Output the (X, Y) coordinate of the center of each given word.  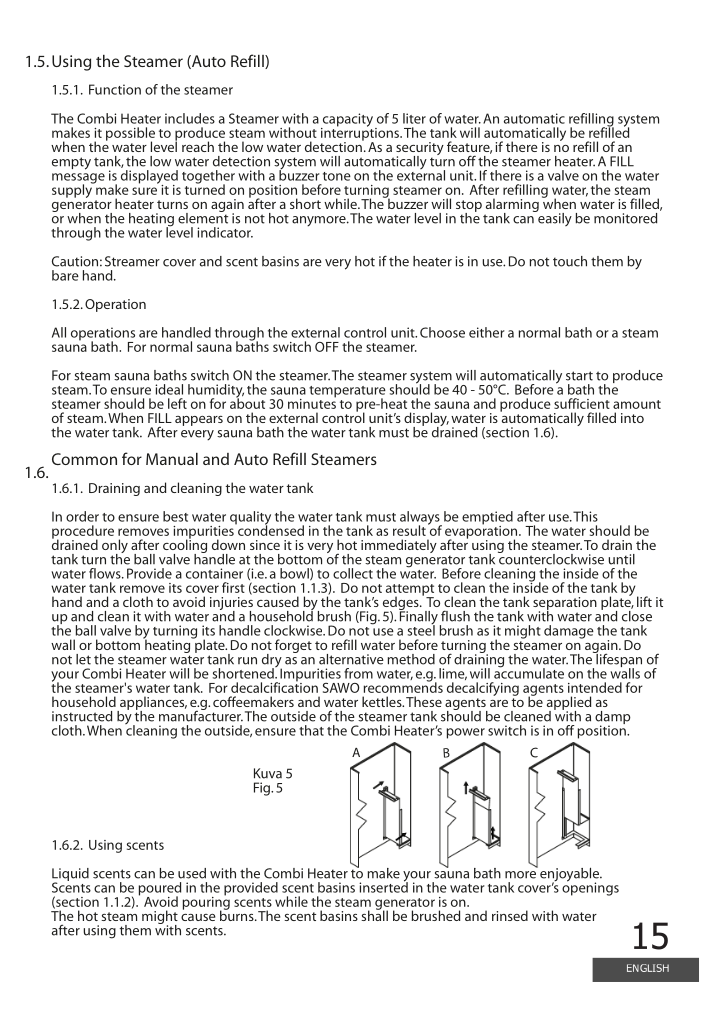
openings (590, 888)
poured (160, 890)
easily (554, 218)
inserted (383, 886)
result (409, 530)
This (585, 516)
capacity (347, 121)
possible (130, 135)
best (175, 516)
